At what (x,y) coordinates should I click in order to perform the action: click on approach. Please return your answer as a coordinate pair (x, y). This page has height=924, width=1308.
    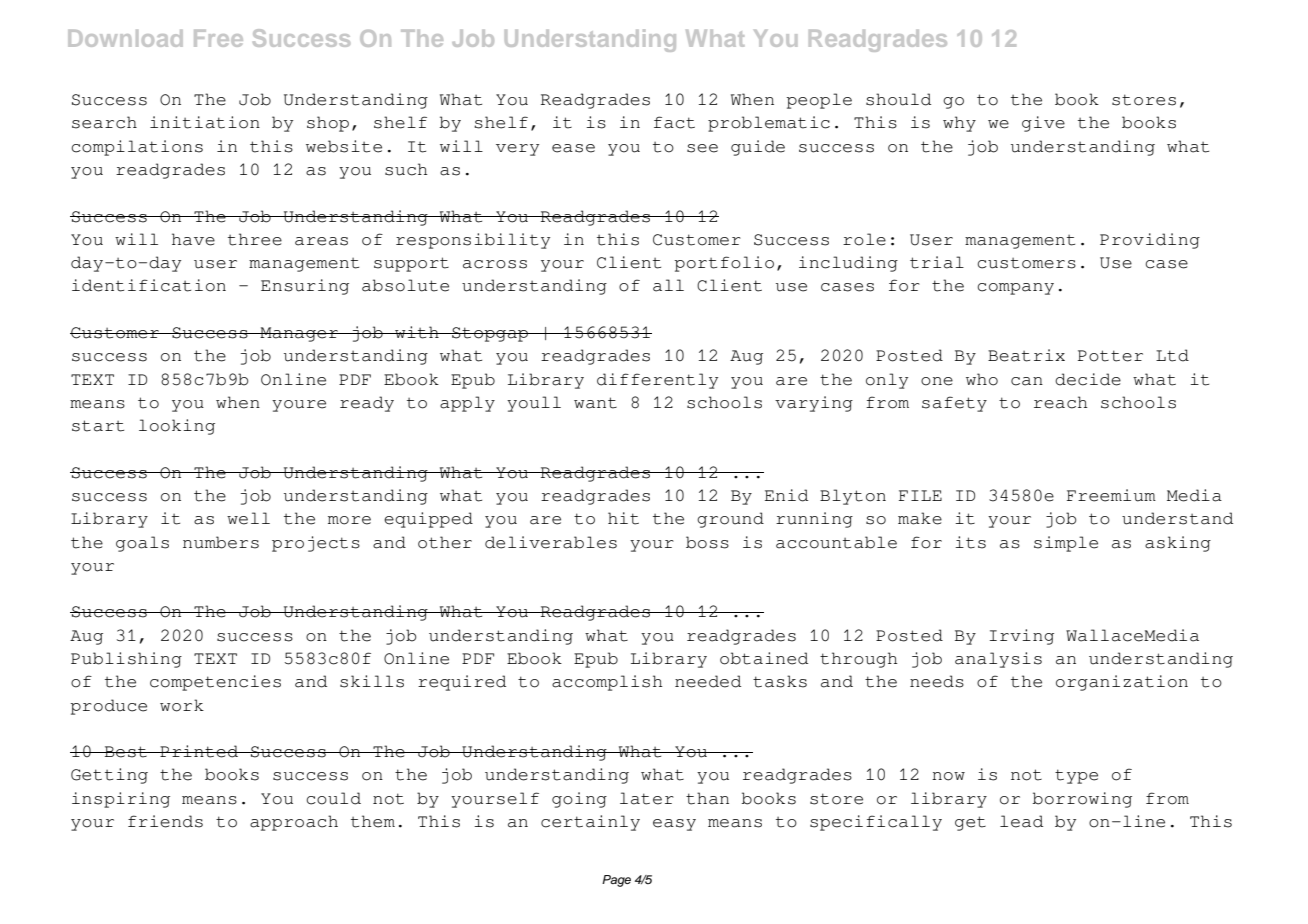
    Looking at the image, I should click on (294, 823).
